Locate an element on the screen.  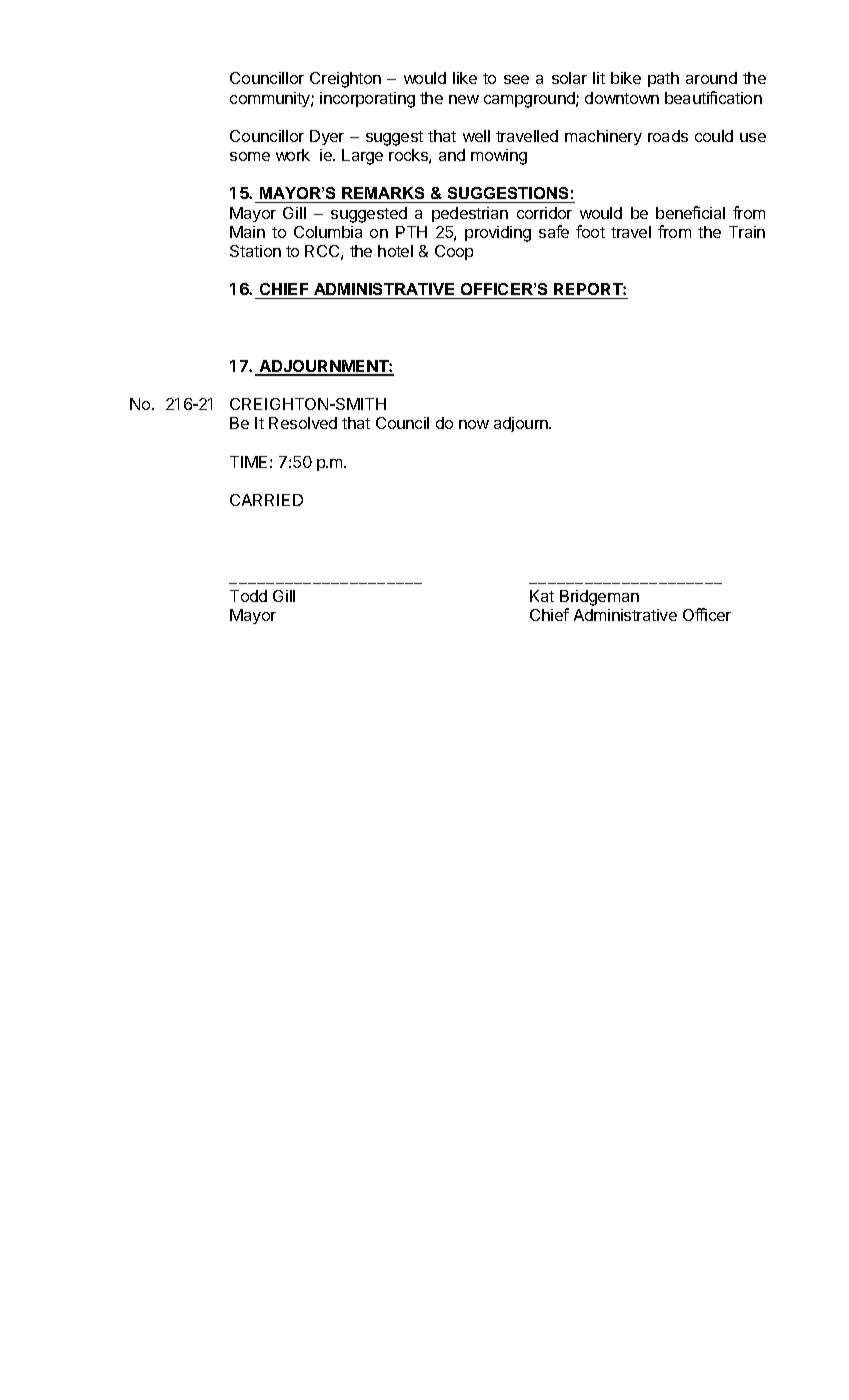
Todd is located at coordinates (248, 596).
